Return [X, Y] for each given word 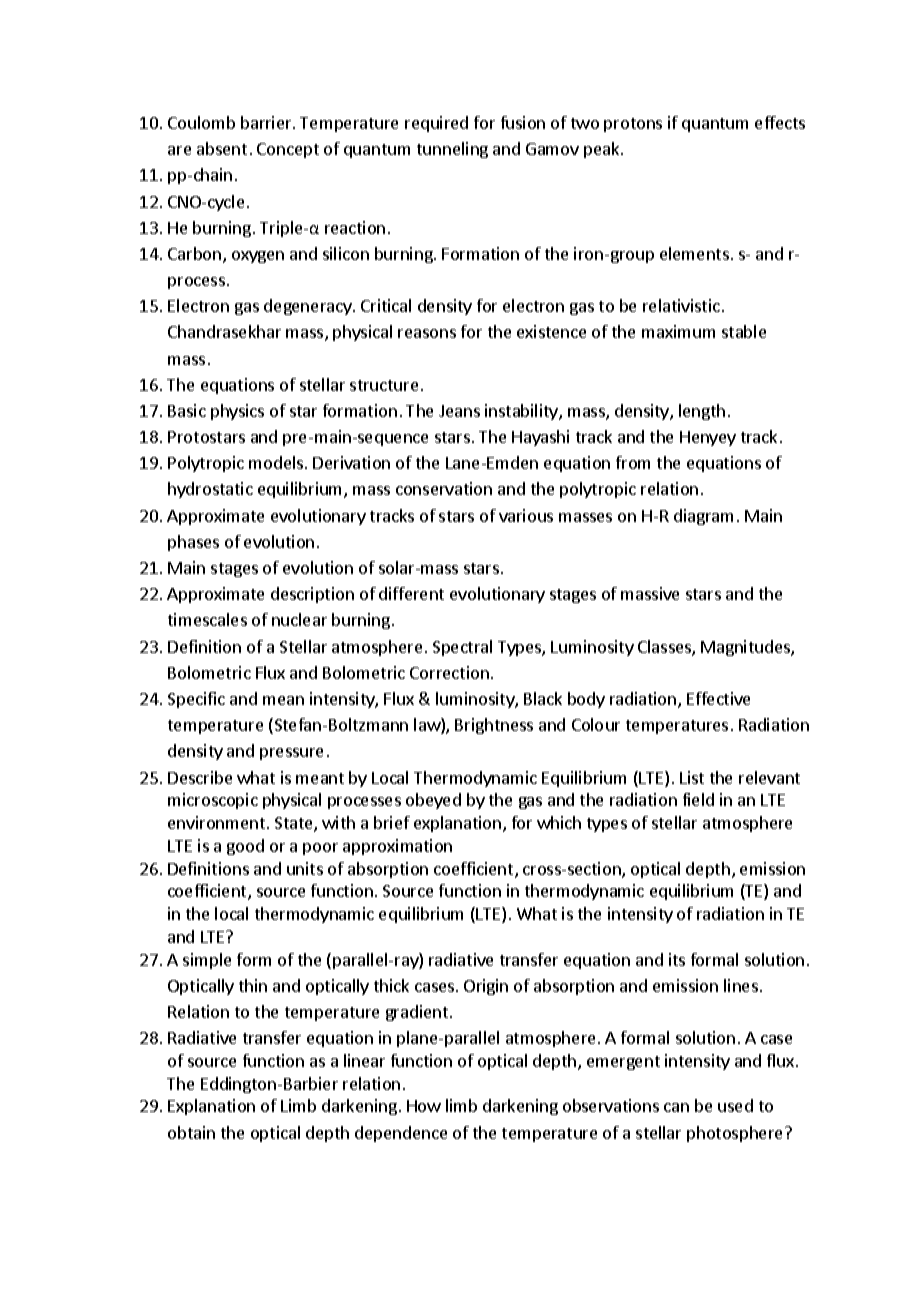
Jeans [459, 411]
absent [222, 148]
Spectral [462, 648]
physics [237, 412]
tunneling [452, 150]
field [698, 799]
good [245, 847]
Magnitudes [746, 648]
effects [780, 122]
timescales [207, 619]
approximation [397, 847]
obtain [191, 1132]
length [702, 412]
